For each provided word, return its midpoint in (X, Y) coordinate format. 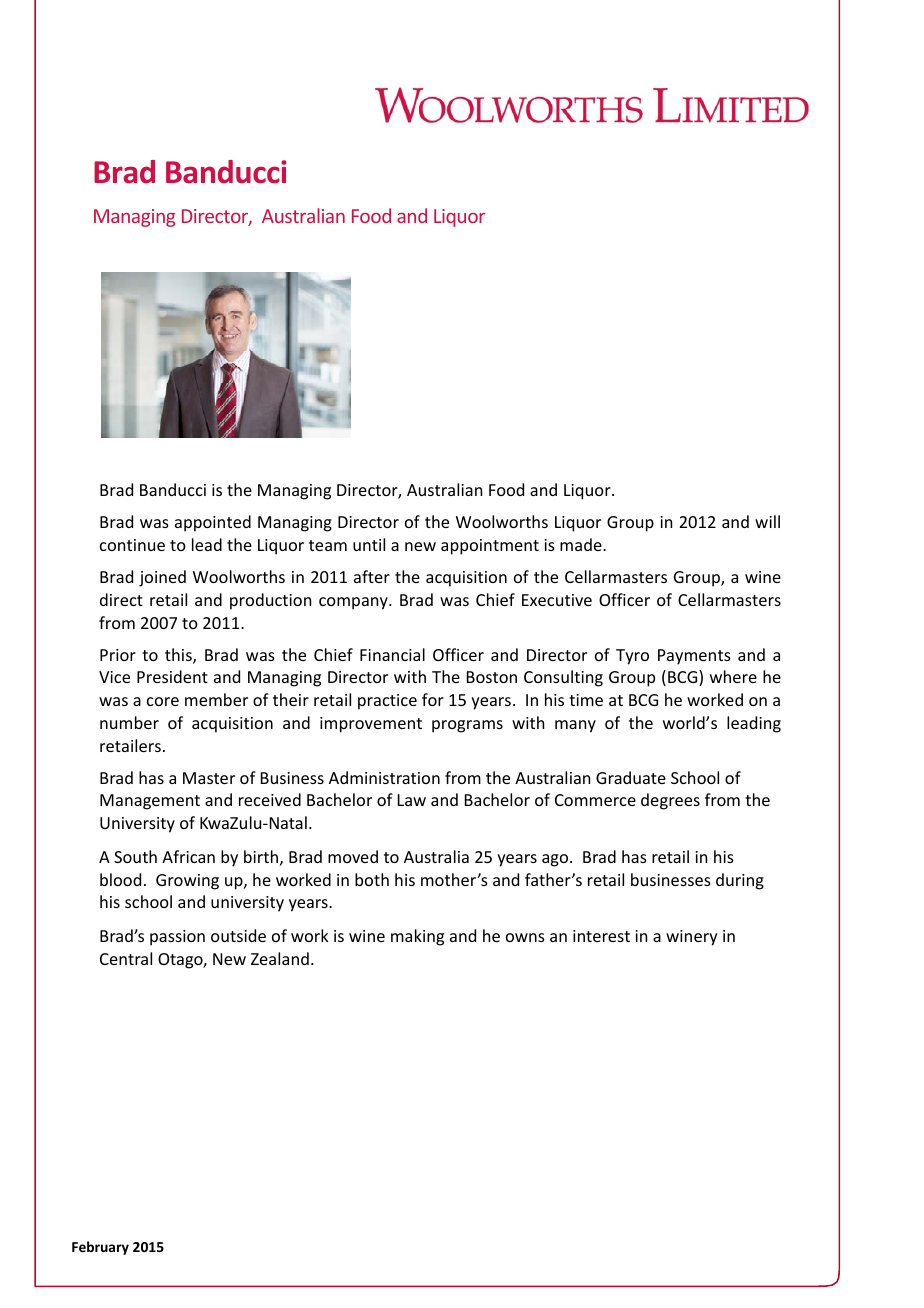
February (100, 1248)
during (740, 881)
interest (601, 936)
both (372, 879)
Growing (187, 882)
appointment (490, 547)
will (767, 521)
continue (132, 545)
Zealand (280, 958)
